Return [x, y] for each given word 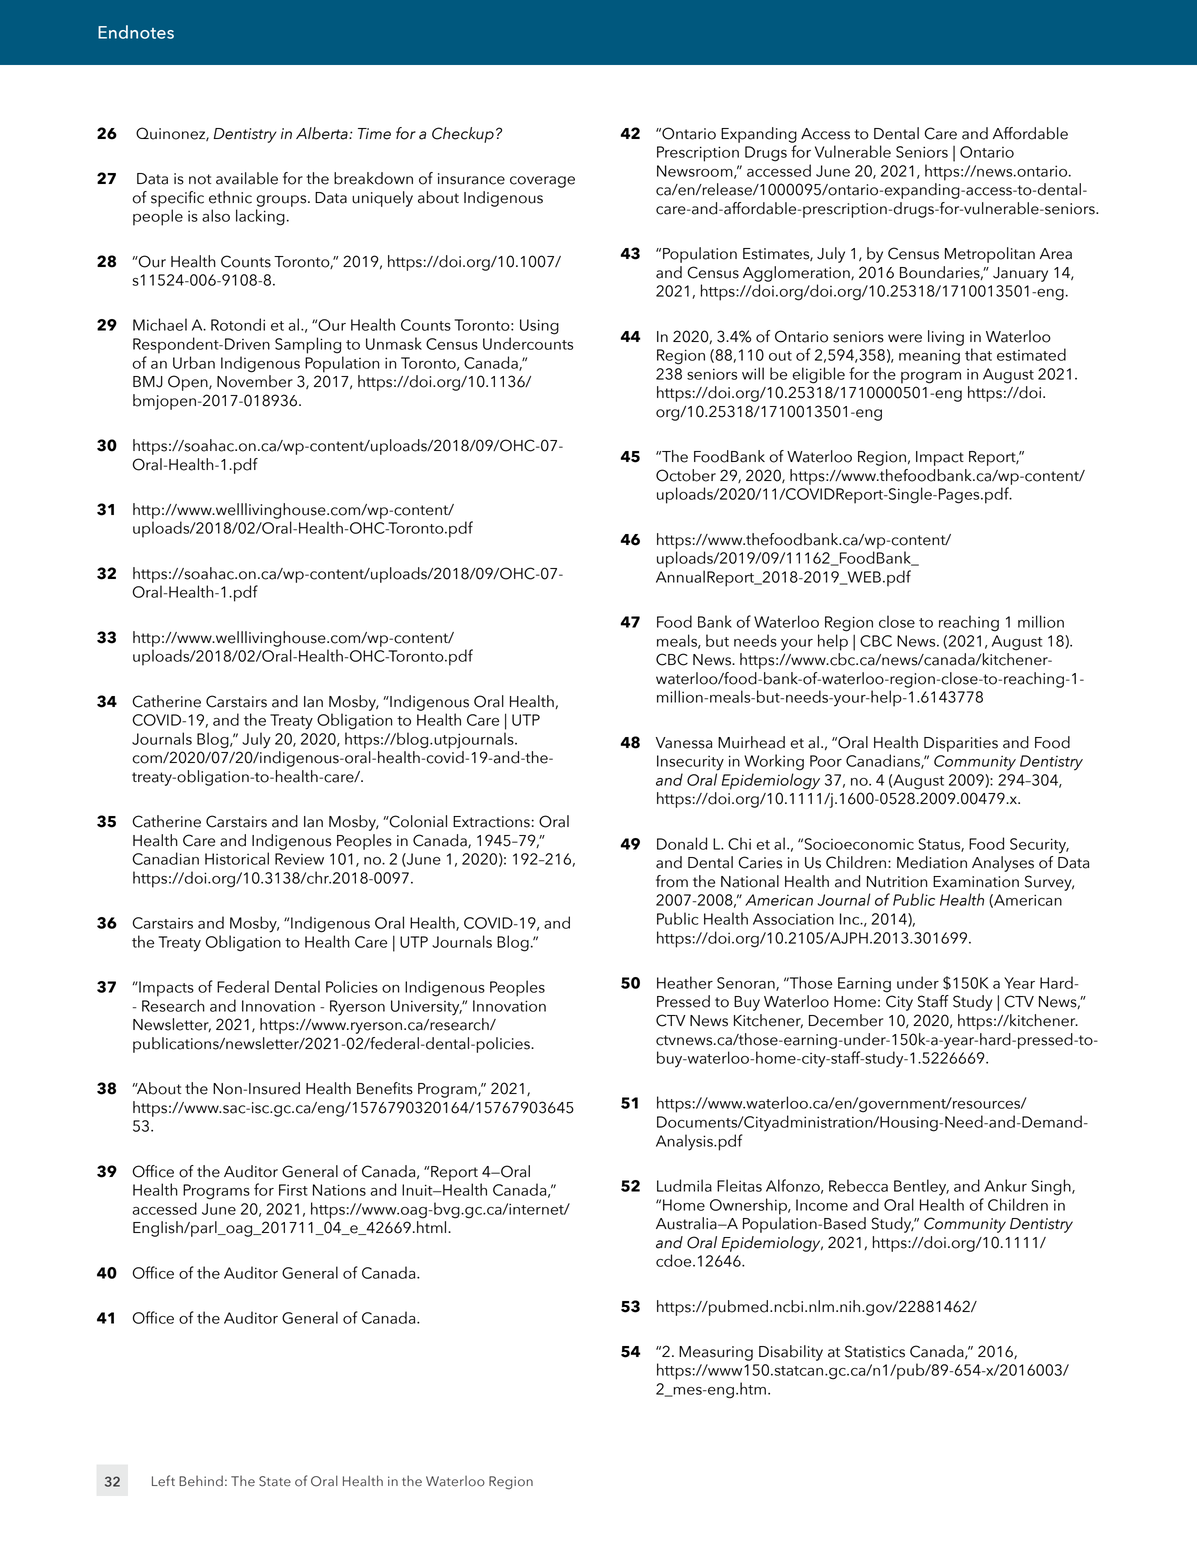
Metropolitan [990, 255]
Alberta [323, 133]
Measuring [716, 1353]
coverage [542, 182]
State [275, 1481]
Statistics [875, 1351]
